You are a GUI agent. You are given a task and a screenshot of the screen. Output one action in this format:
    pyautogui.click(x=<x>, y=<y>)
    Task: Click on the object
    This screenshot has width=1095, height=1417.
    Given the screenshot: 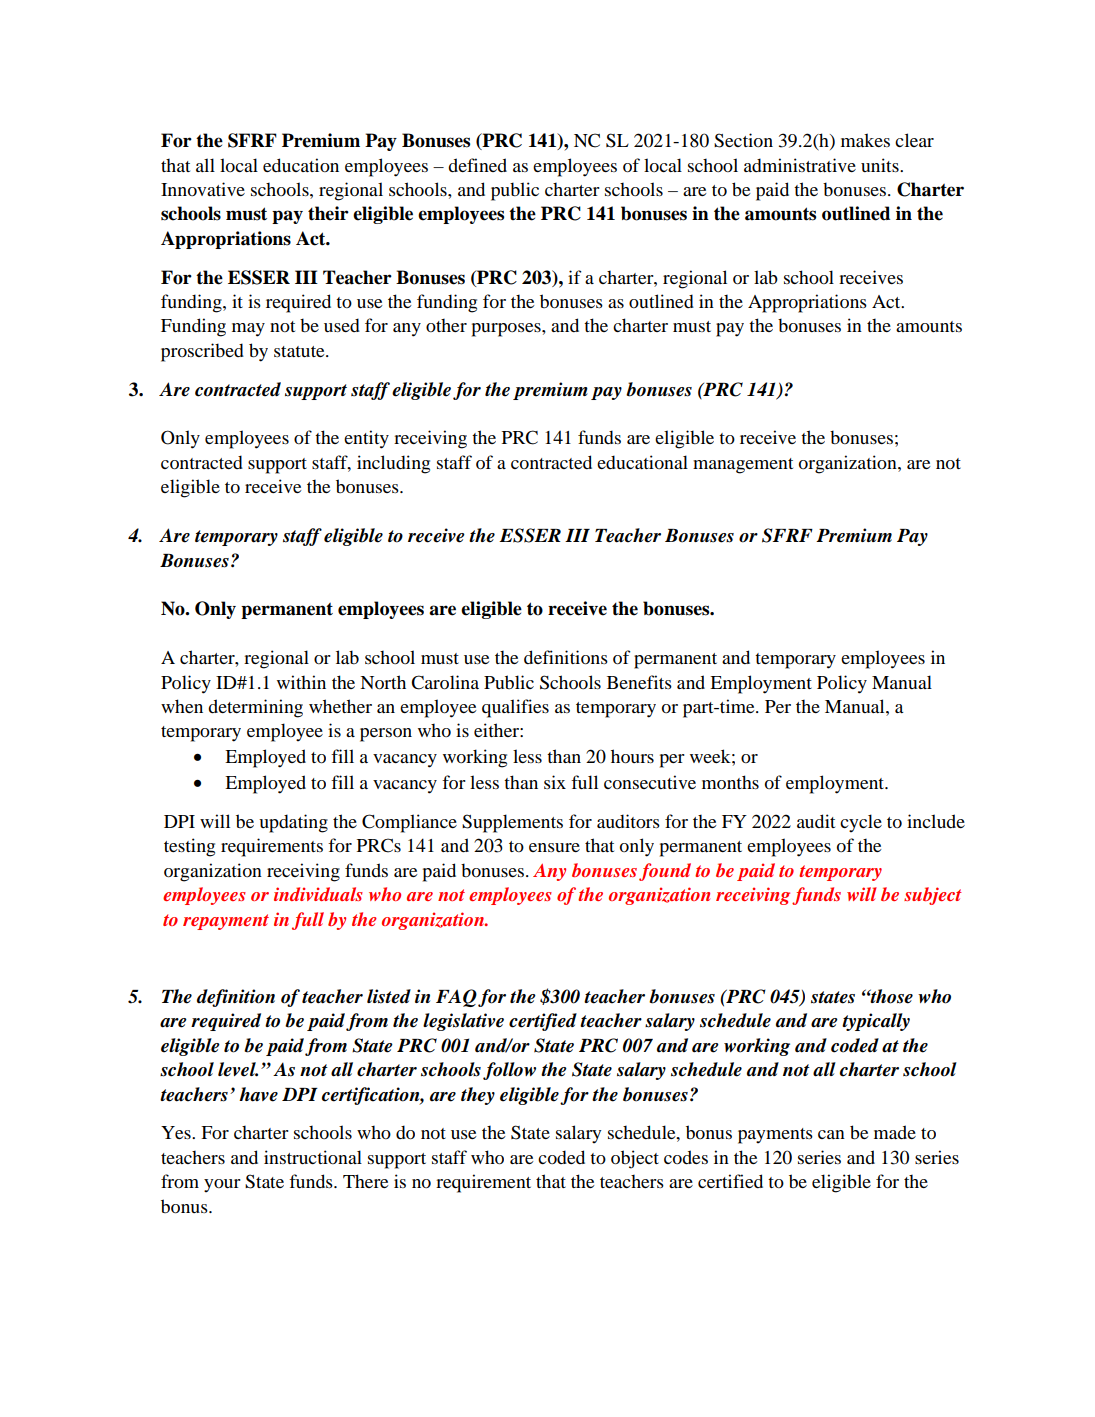 What is the action you would take?
    pyautogui.click(x=635, y=1159)
